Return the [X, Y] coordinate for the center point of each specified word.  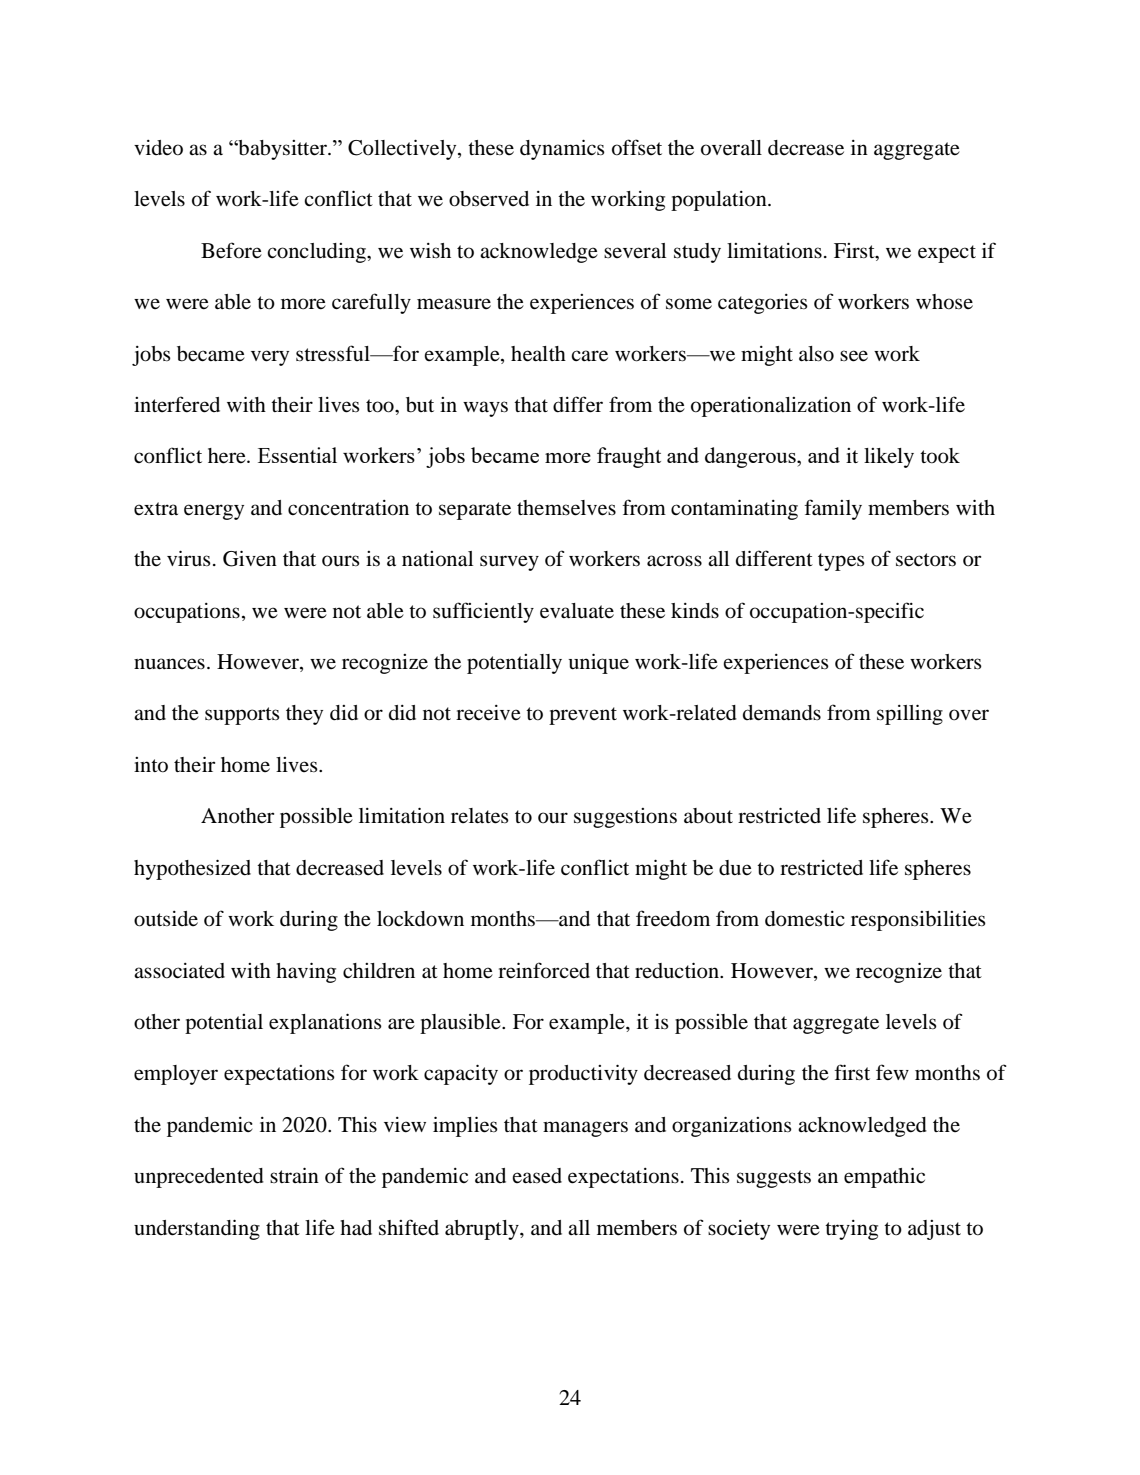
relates [480, 816]
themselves [566, 508]
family [833, 509]
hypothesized [192, 869]
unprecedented [199, 1178]
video [158, 148]
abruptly [483, 1230]
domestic [805, 919]
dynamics [562, 149]
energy [214, 512]
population [720, 201]
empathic [884, 1177]
